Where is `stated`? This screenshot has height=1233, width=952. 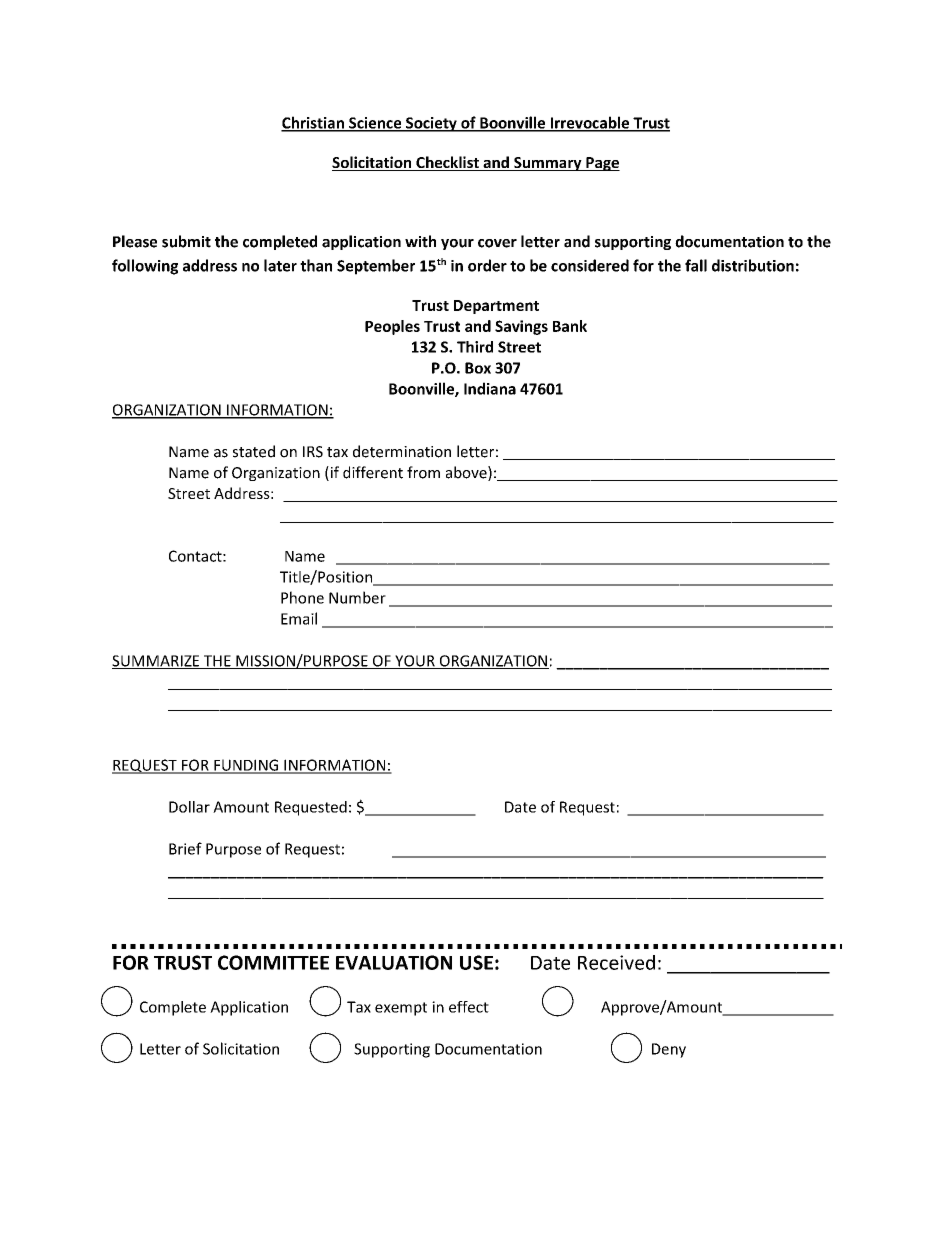
stated is located at coordinates (254, 451).
